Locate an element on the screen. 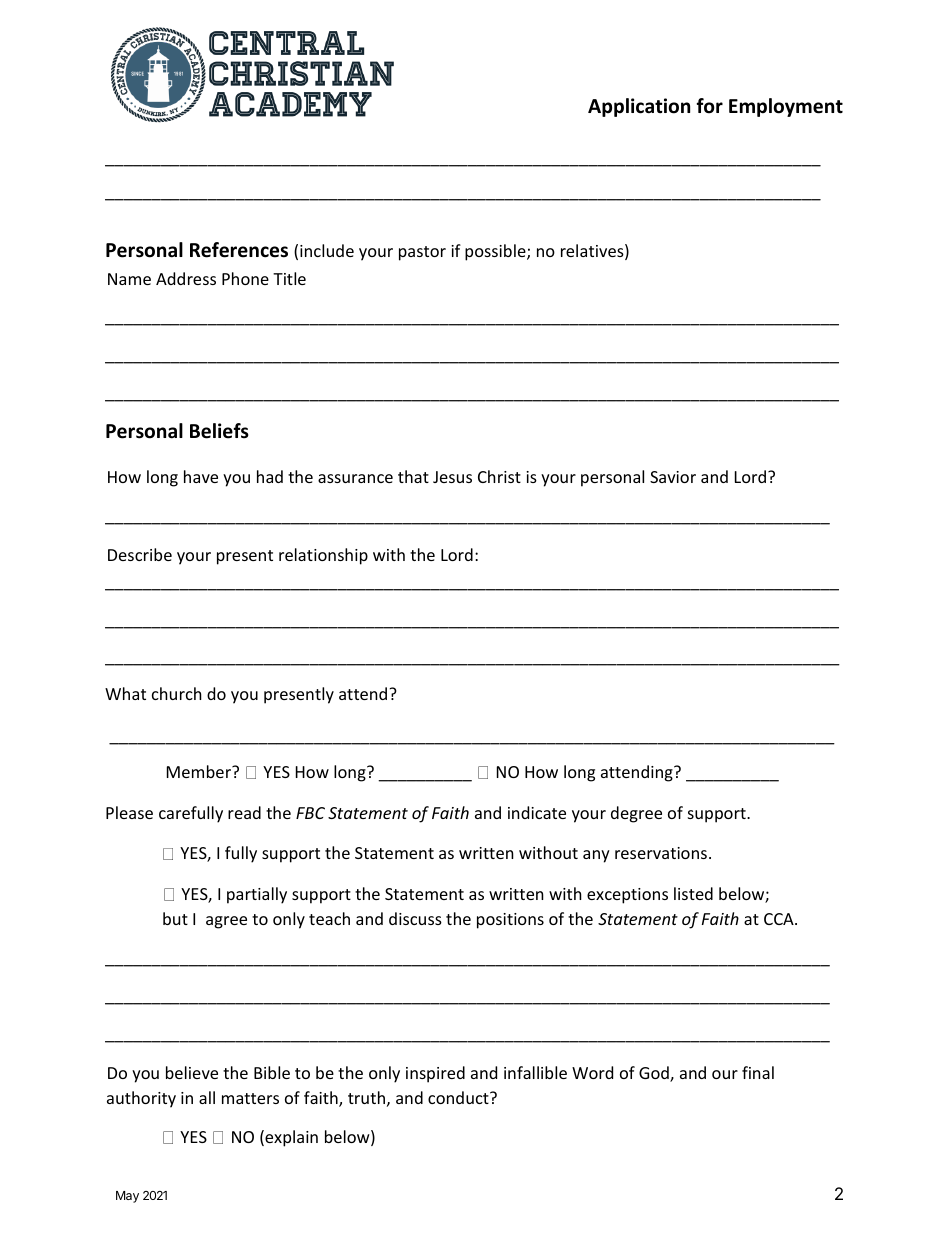 The image size is (952, 1233). indicate is located at coordinates (537, 812).
